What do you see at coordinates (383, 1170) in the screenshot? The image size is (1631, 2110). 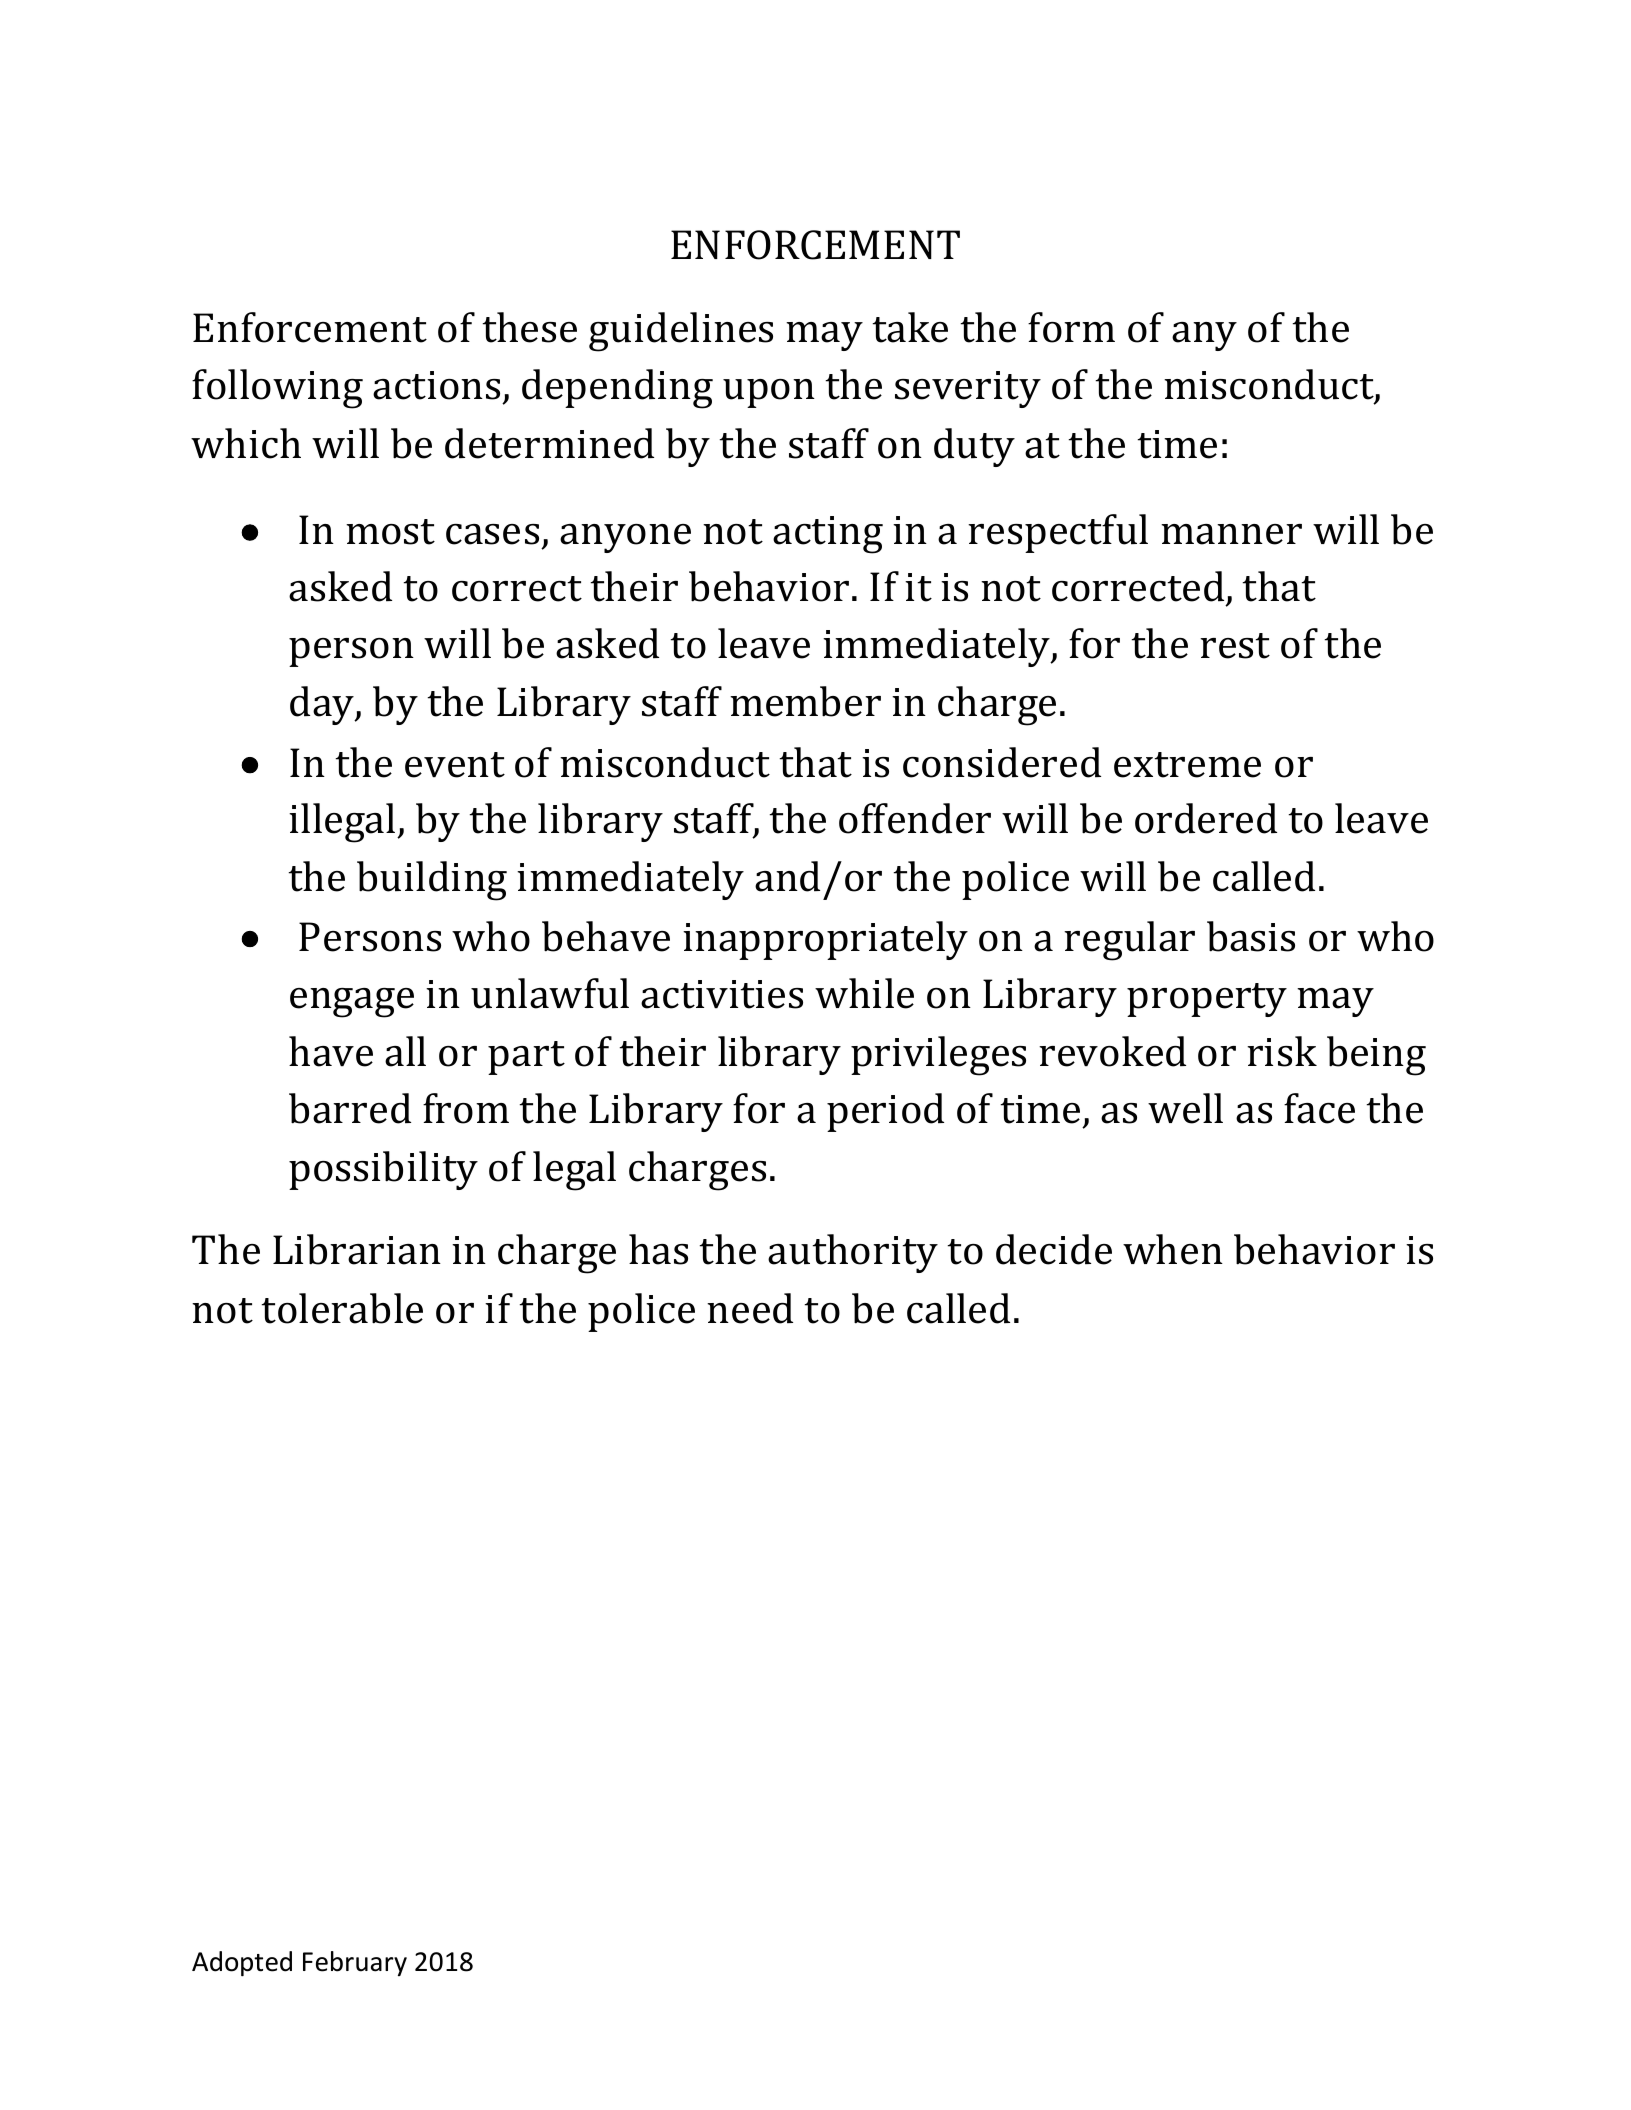 I see `possibility` at bounding box center [383, 1170].
